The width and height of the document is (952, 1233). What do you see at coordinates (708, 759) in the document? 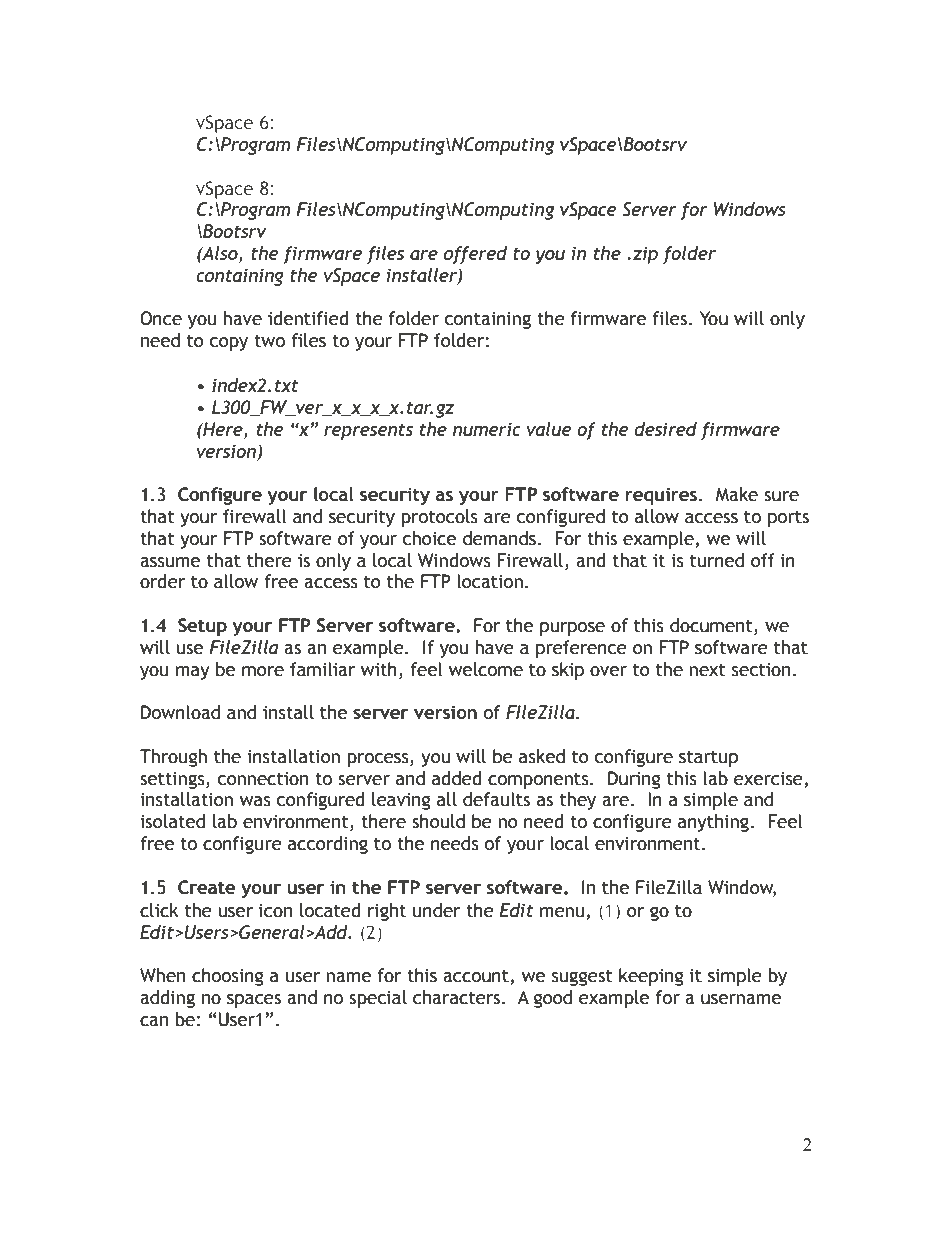
I see `startup` at bounding box center [708, 759].
